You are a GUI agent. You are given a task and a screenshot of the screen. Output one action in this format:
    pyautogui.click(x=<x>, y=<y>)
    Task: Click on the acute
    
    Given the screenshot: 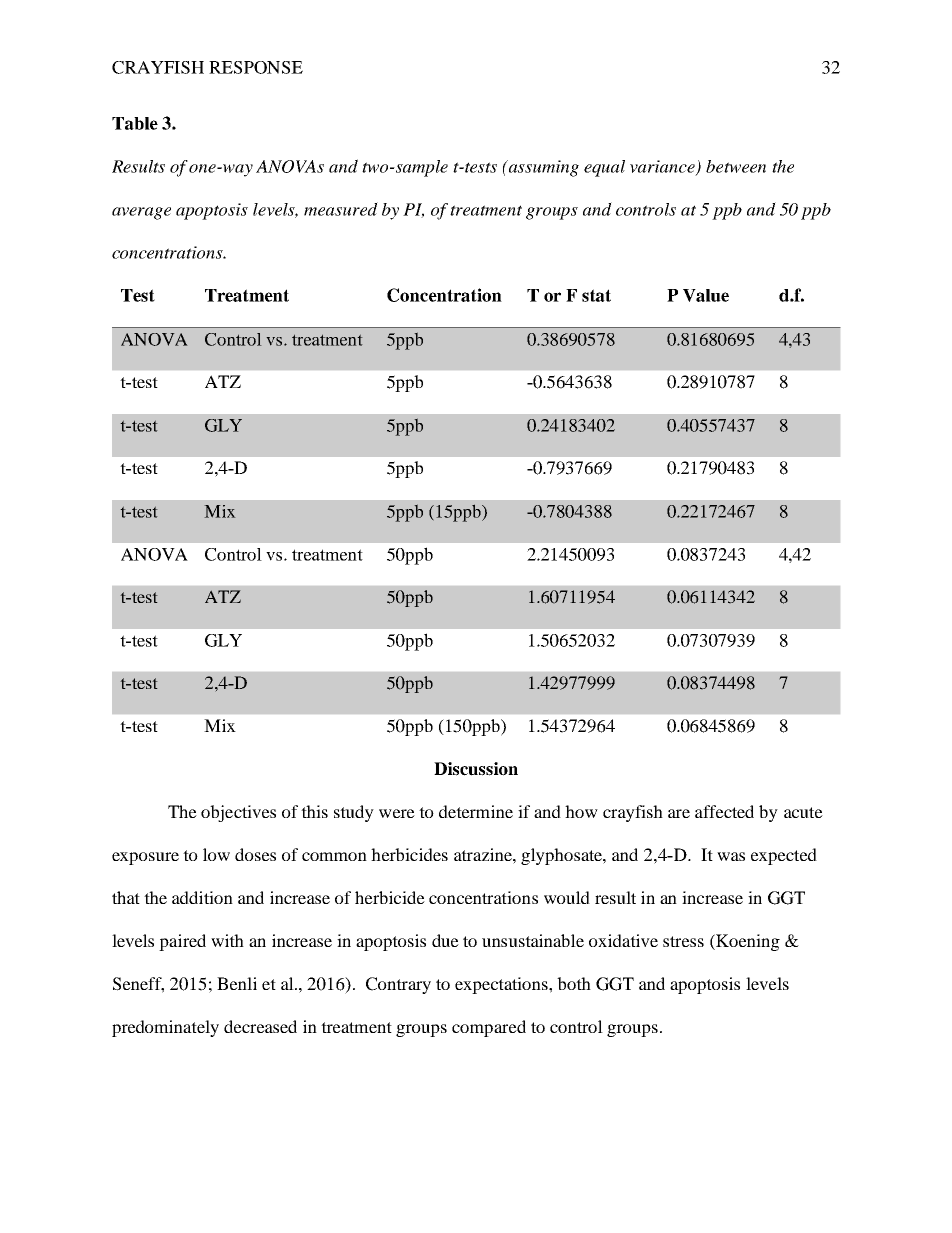 What is the action you would take?
    pyautogui.click(x=803, y=812)
